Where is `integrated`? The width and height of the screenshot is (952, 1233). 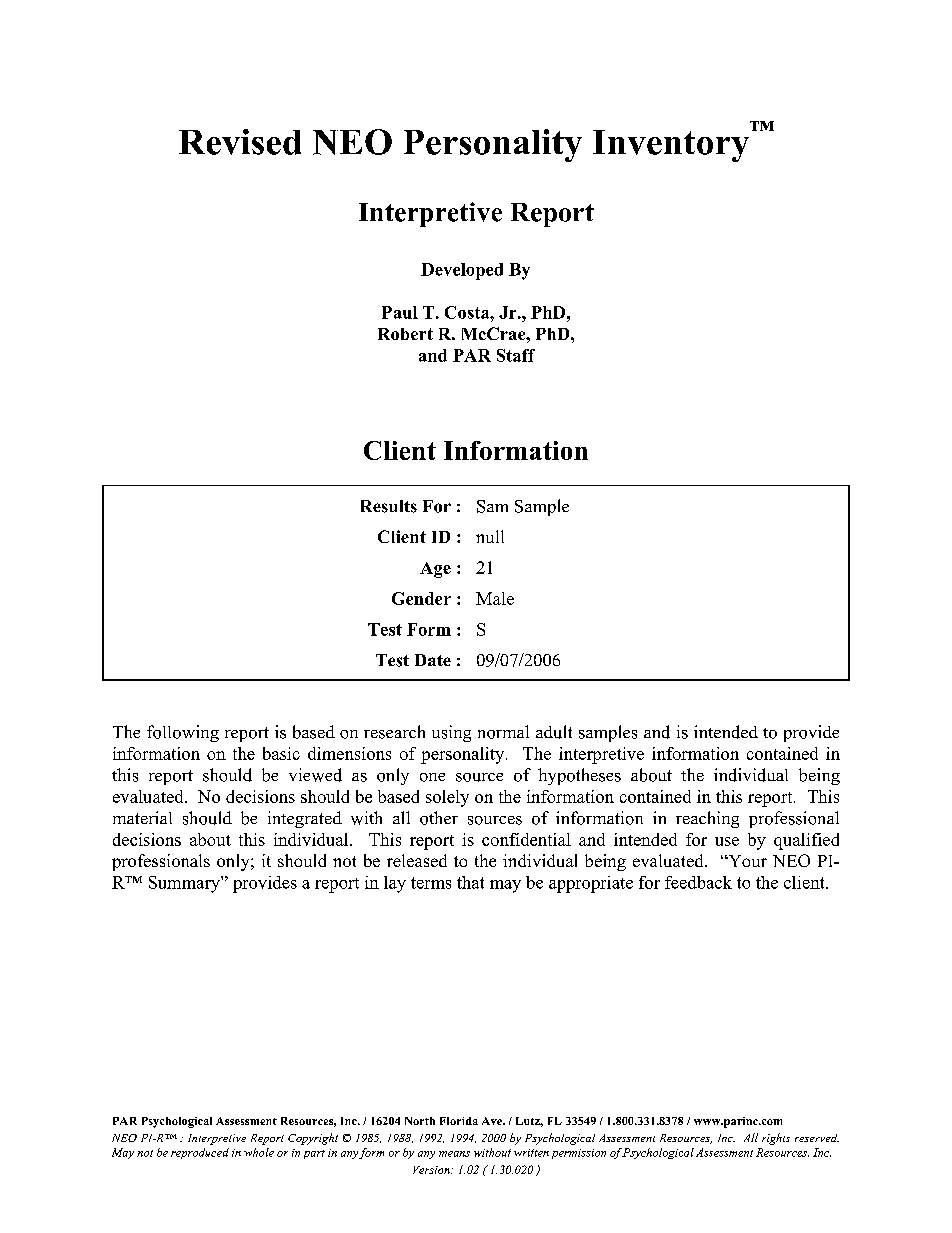
integrated is located at coordinates (305, 819).
